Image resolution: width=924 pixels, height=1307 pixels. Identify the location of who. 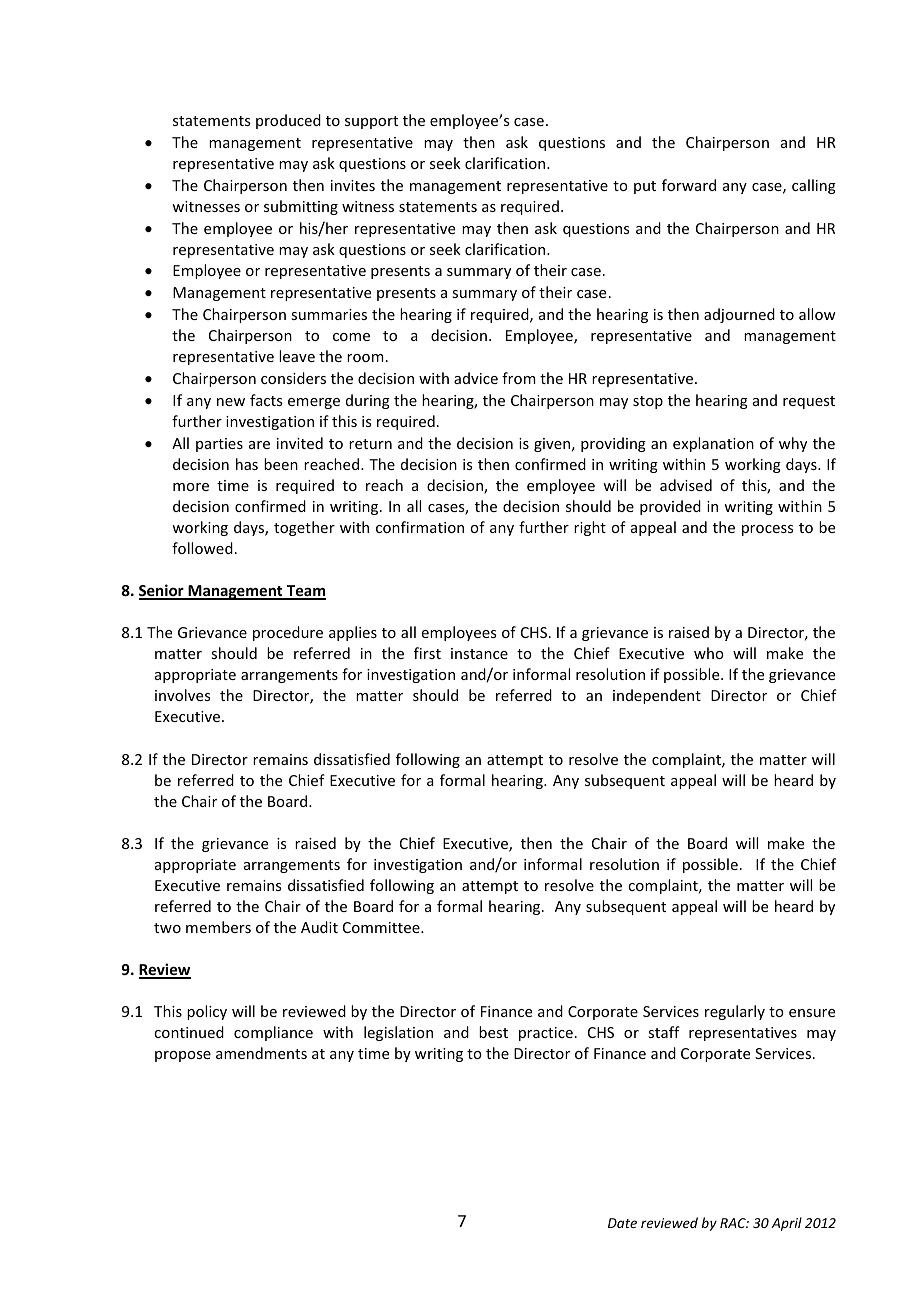
(709, 653).
